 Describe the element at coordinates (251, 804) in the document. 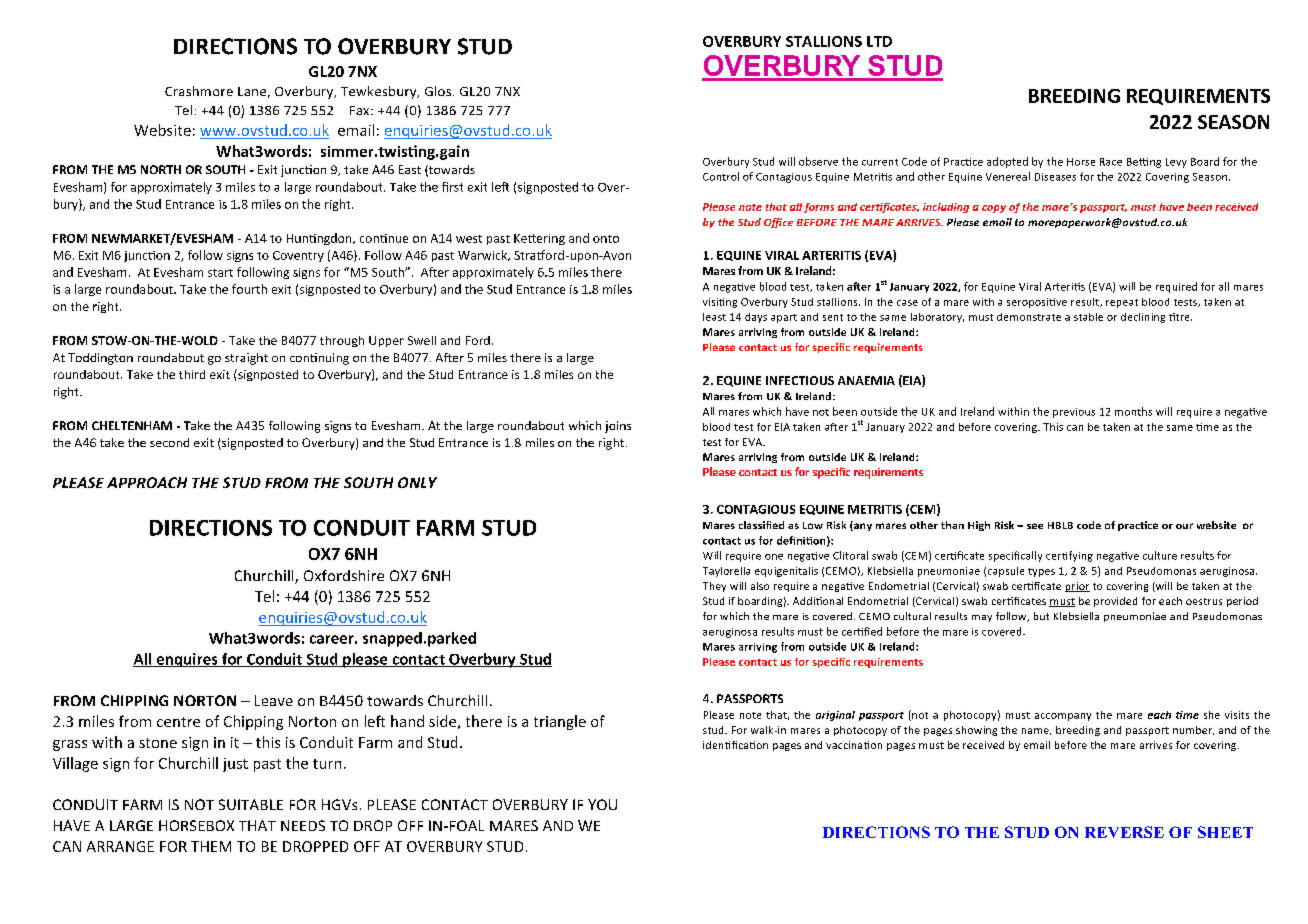

I see `SUITABLE` at that location.
